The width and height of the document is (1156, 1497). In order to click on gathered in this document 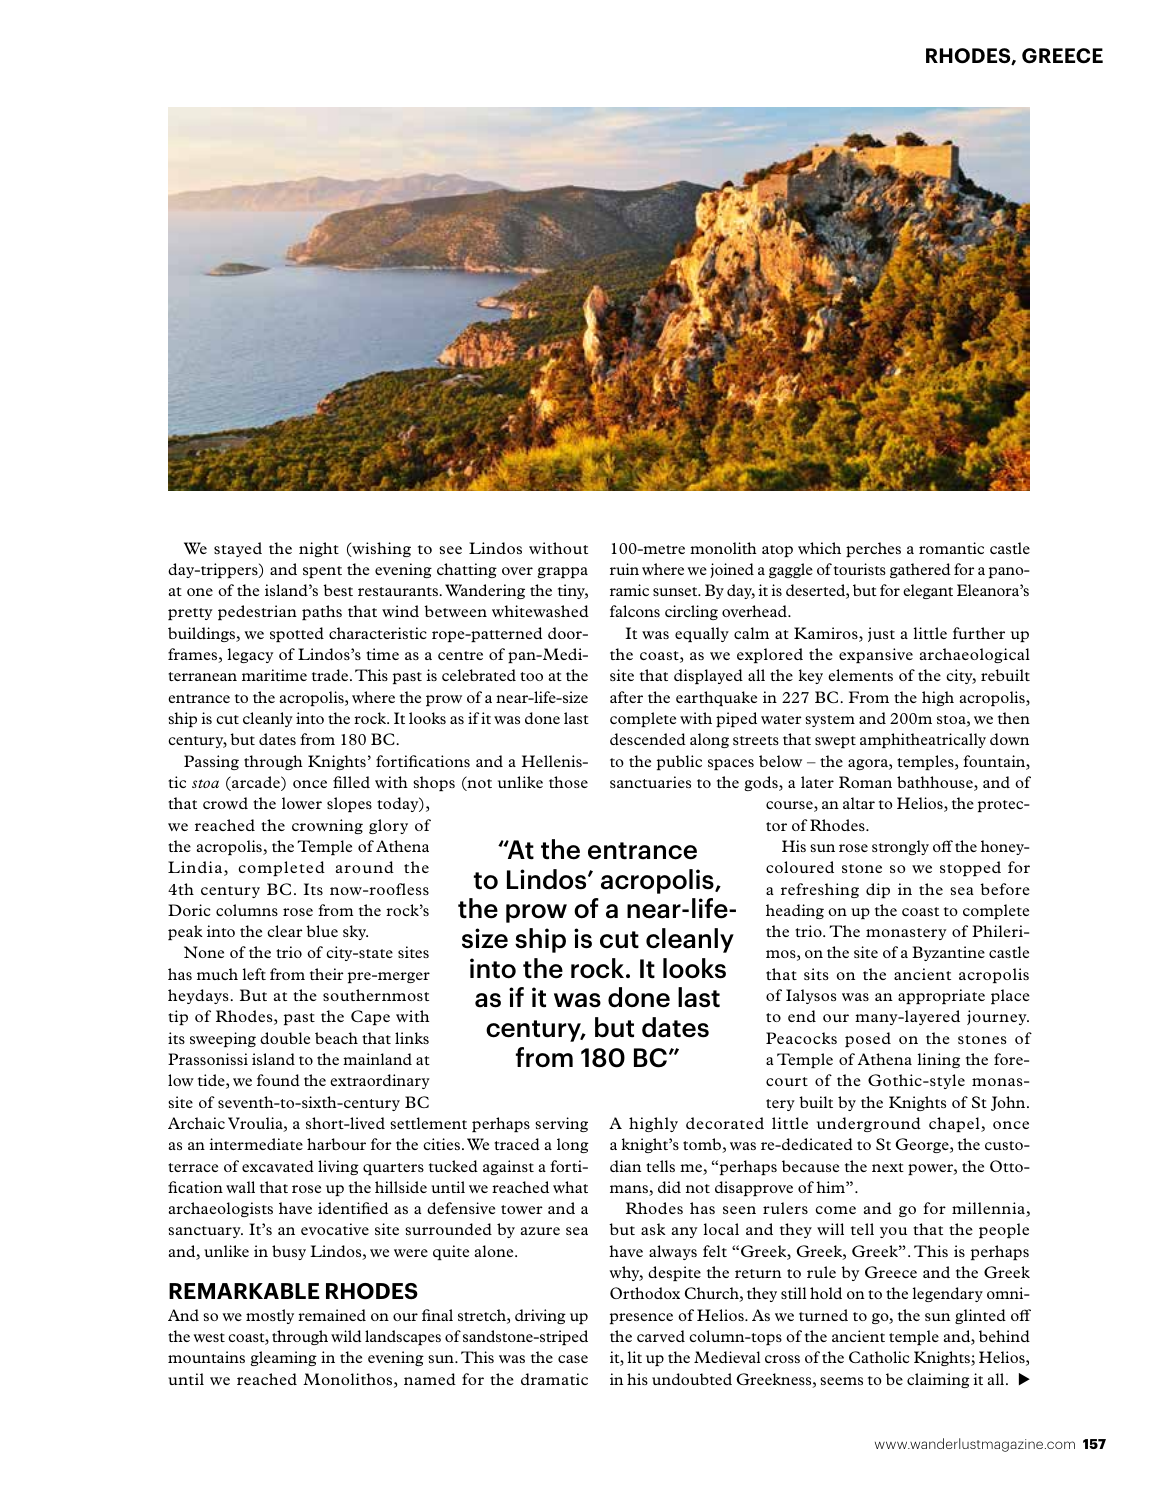, I will do `click(920, 570)`.
